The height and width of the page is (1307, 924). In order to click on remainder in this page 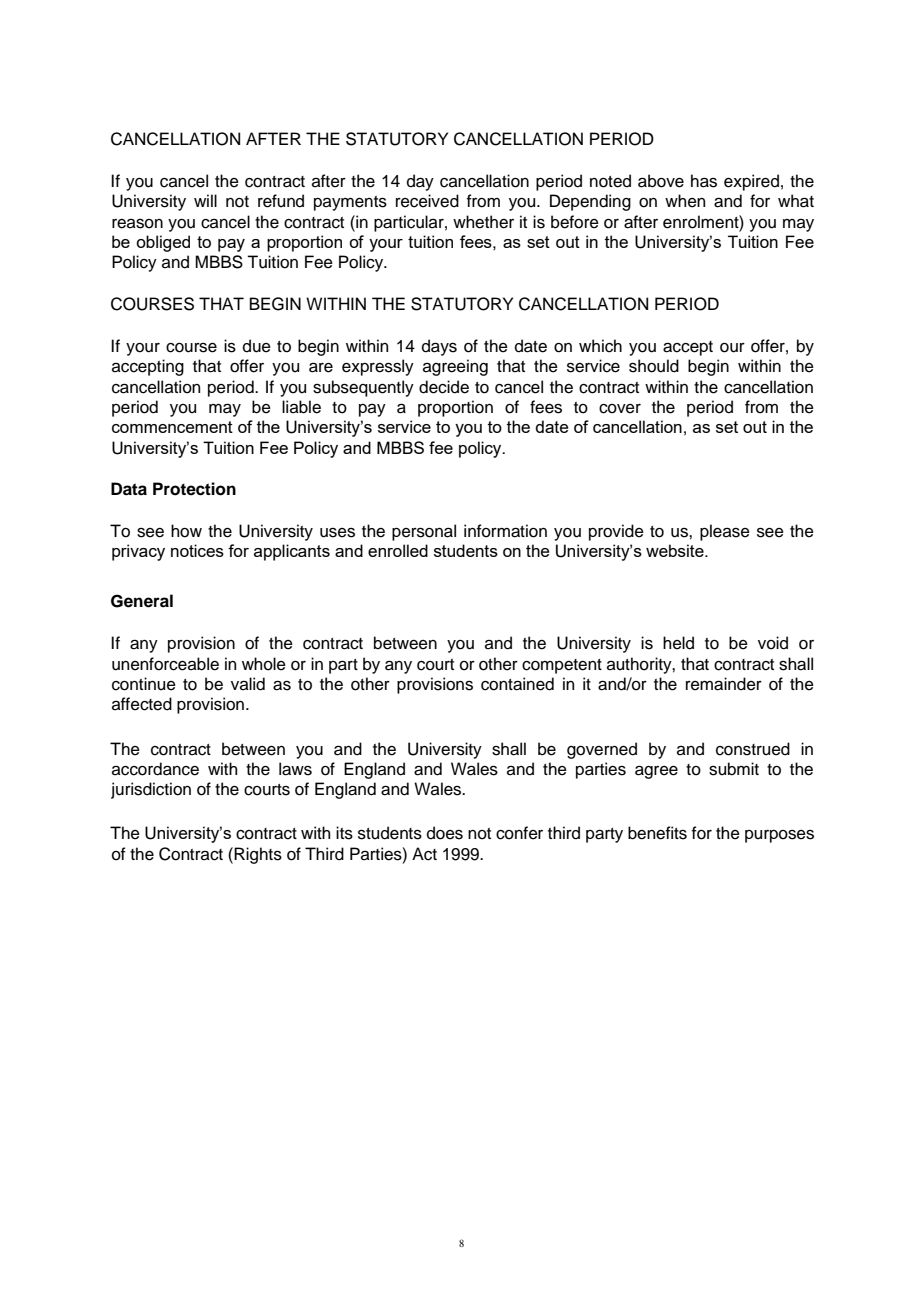, I will do `click(724, 684)`.
